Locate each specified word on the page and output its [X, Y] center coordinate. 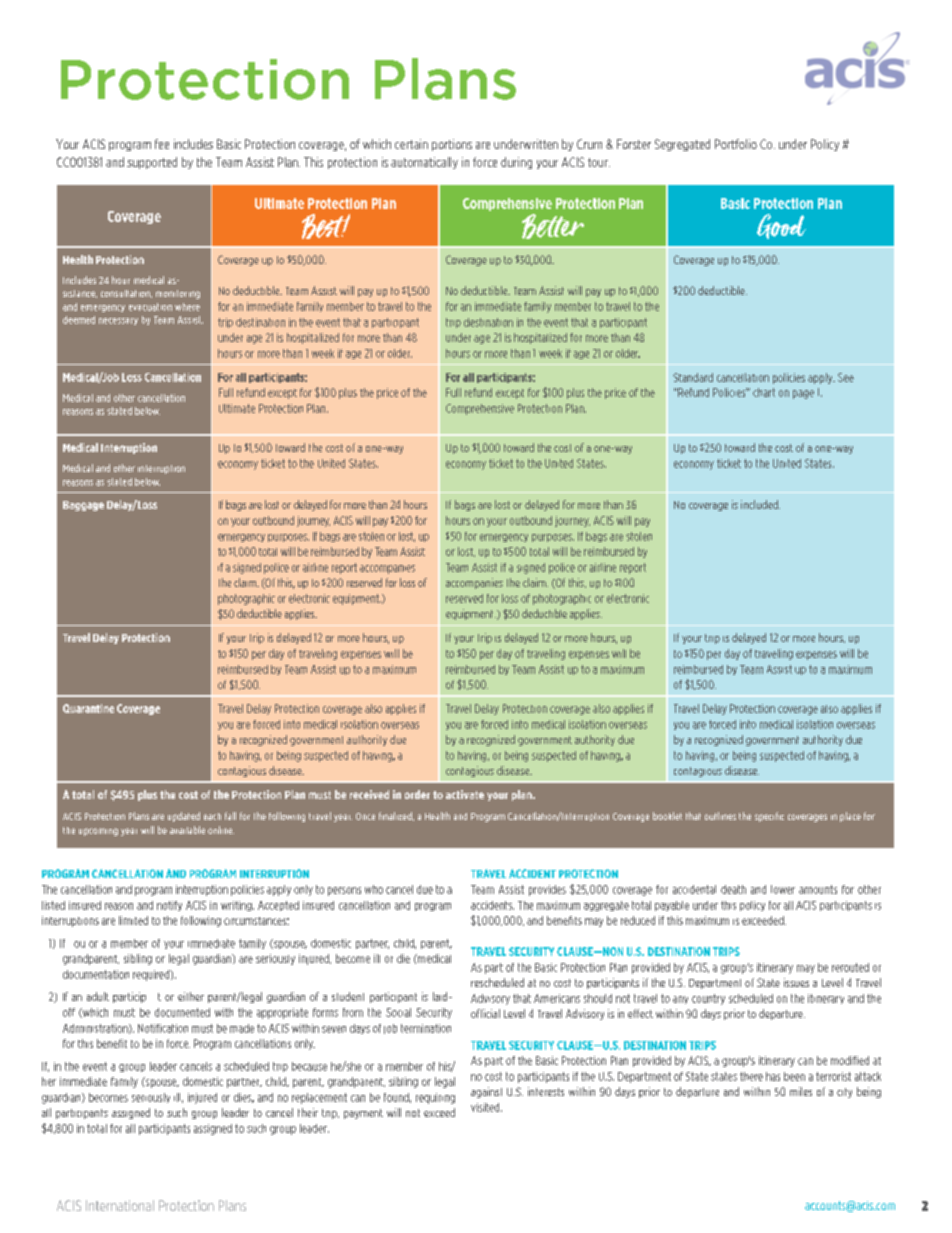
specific [769, 817]
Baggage [83, 506]
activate [465, 794]
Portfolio [736, 144]
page [803, 394]
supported [152, 163]
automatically [424, 163]
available [187, 830]
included [760, 504]
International [120, 1205]
